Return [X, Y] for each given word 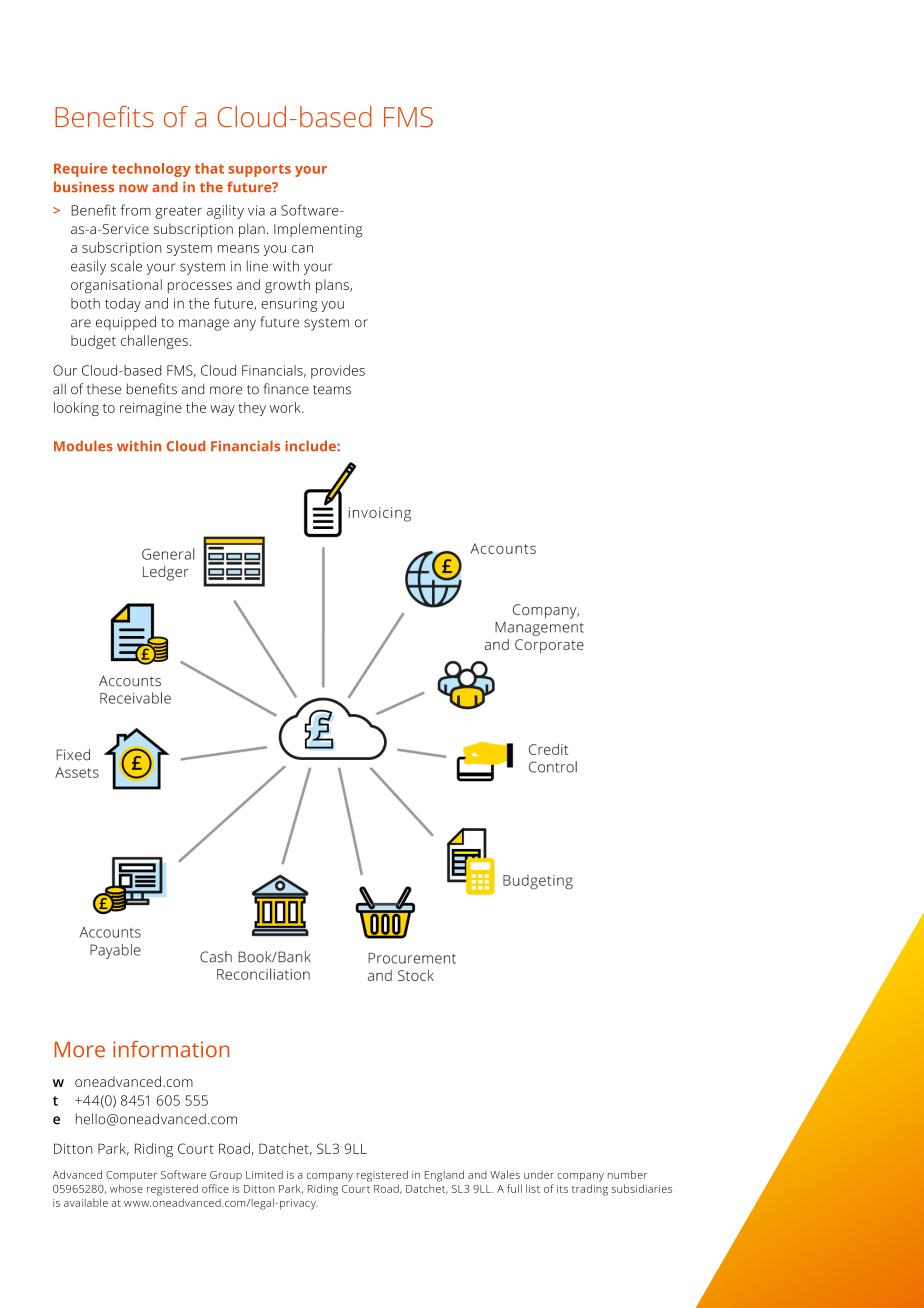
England [444, 1176]
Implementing [318, 230]
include [311, 446]
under [539, 1174]
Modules [83, 446]
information [171, 1049]
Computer [131, 1176]
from [136, 210]
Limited [264, 1174]
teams [332, 390]
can [302, 249]
